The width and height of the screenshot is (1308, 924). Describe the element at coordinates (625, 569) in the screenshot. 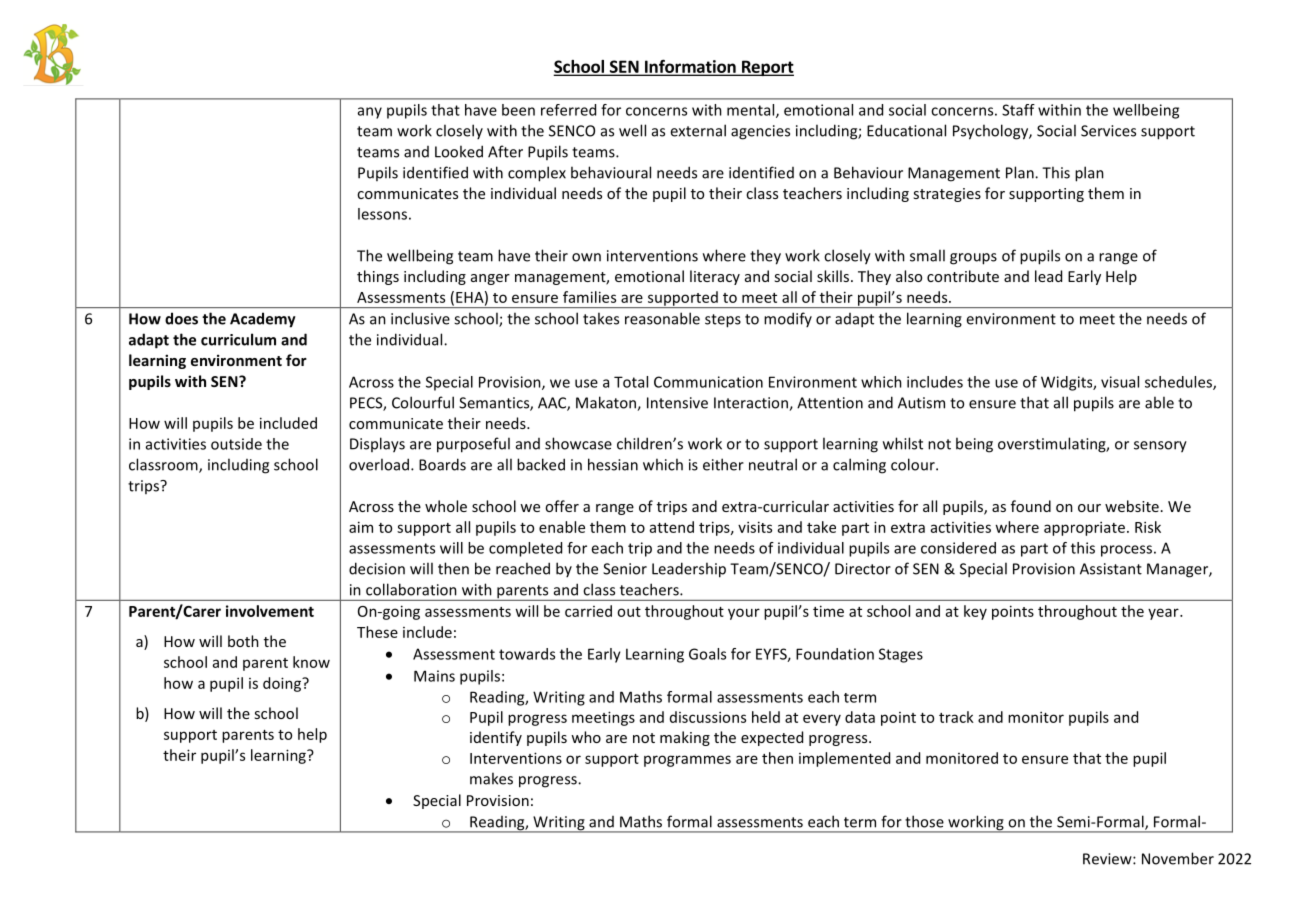

I see `Senior` at that location.
